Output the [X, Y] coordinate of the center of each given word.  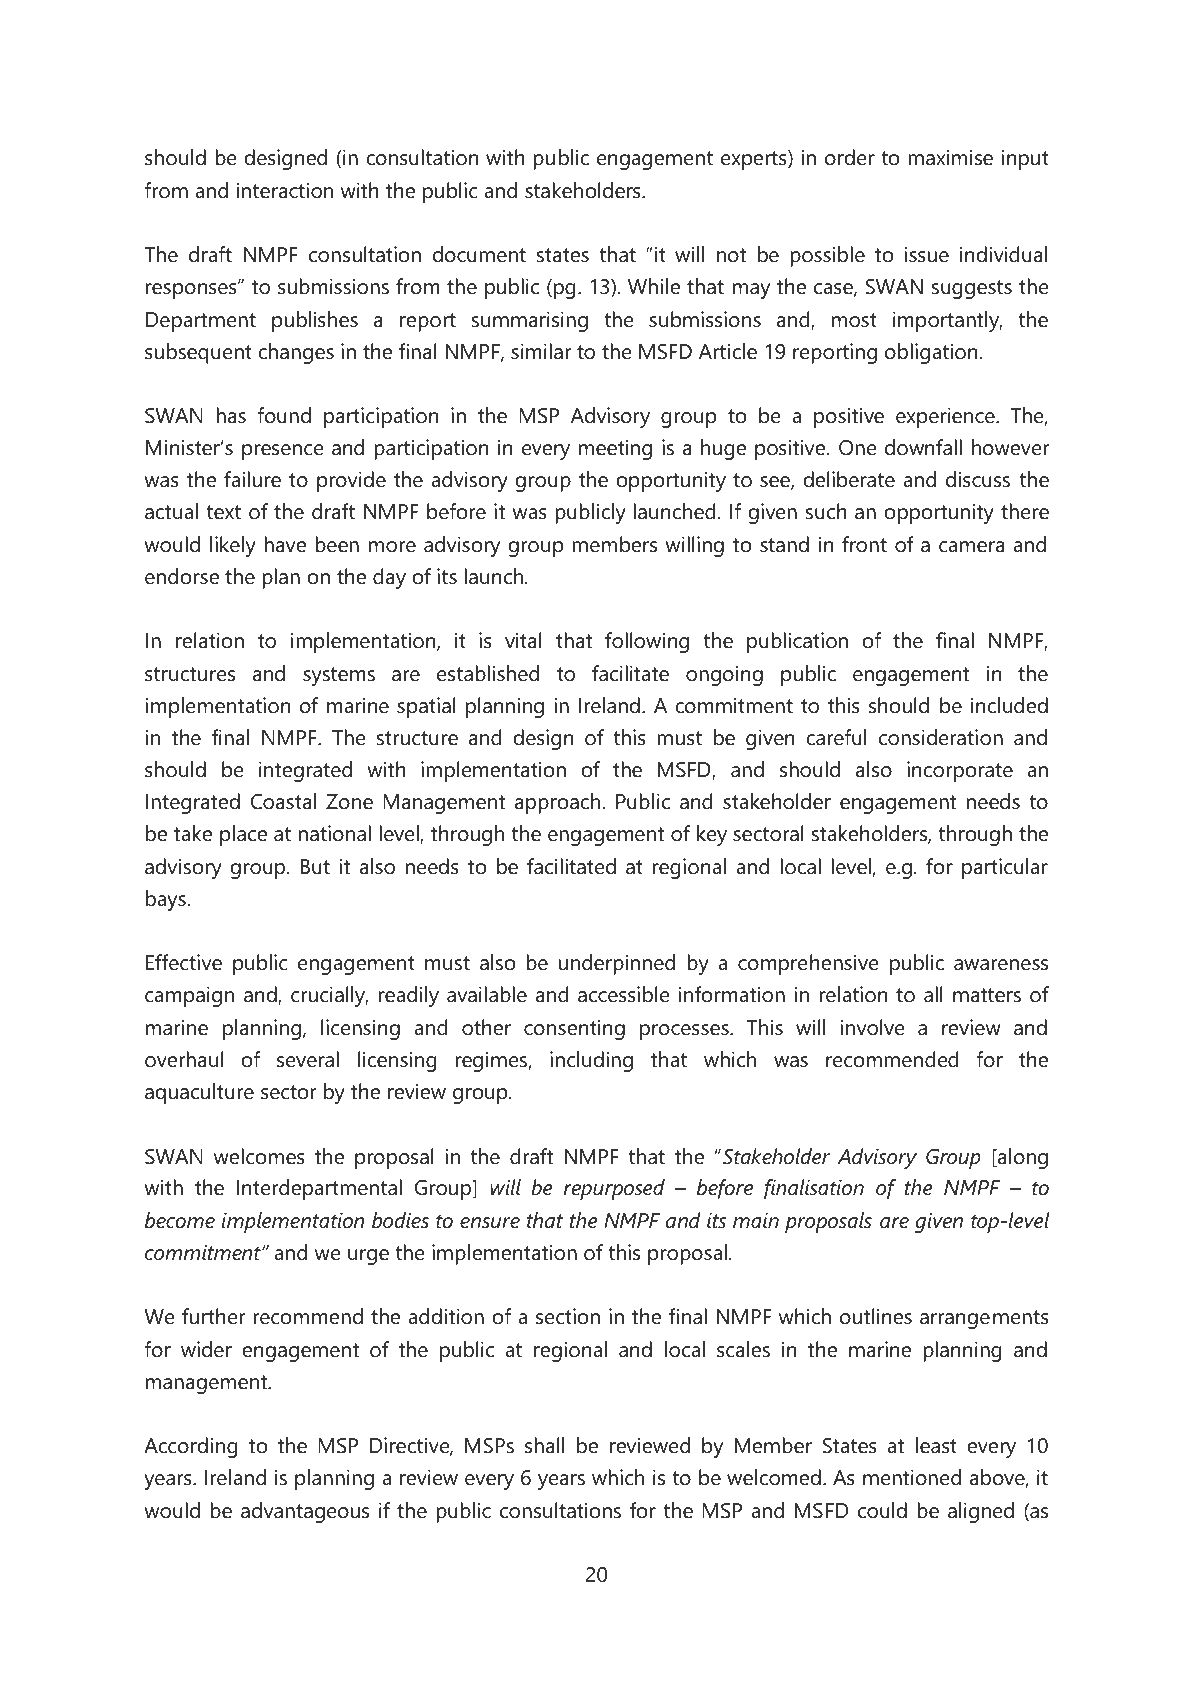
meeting [615, 449]
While [654, 286]
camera [972, 547]
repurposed [614, 1189]
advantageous [305, 1512]
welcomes [259, 1156]
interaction [285, 190]
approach [559, 803]
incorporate [960, 771]
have [285, 544]
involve [873, 1027]
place [243, 835]
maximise [950, 157]
